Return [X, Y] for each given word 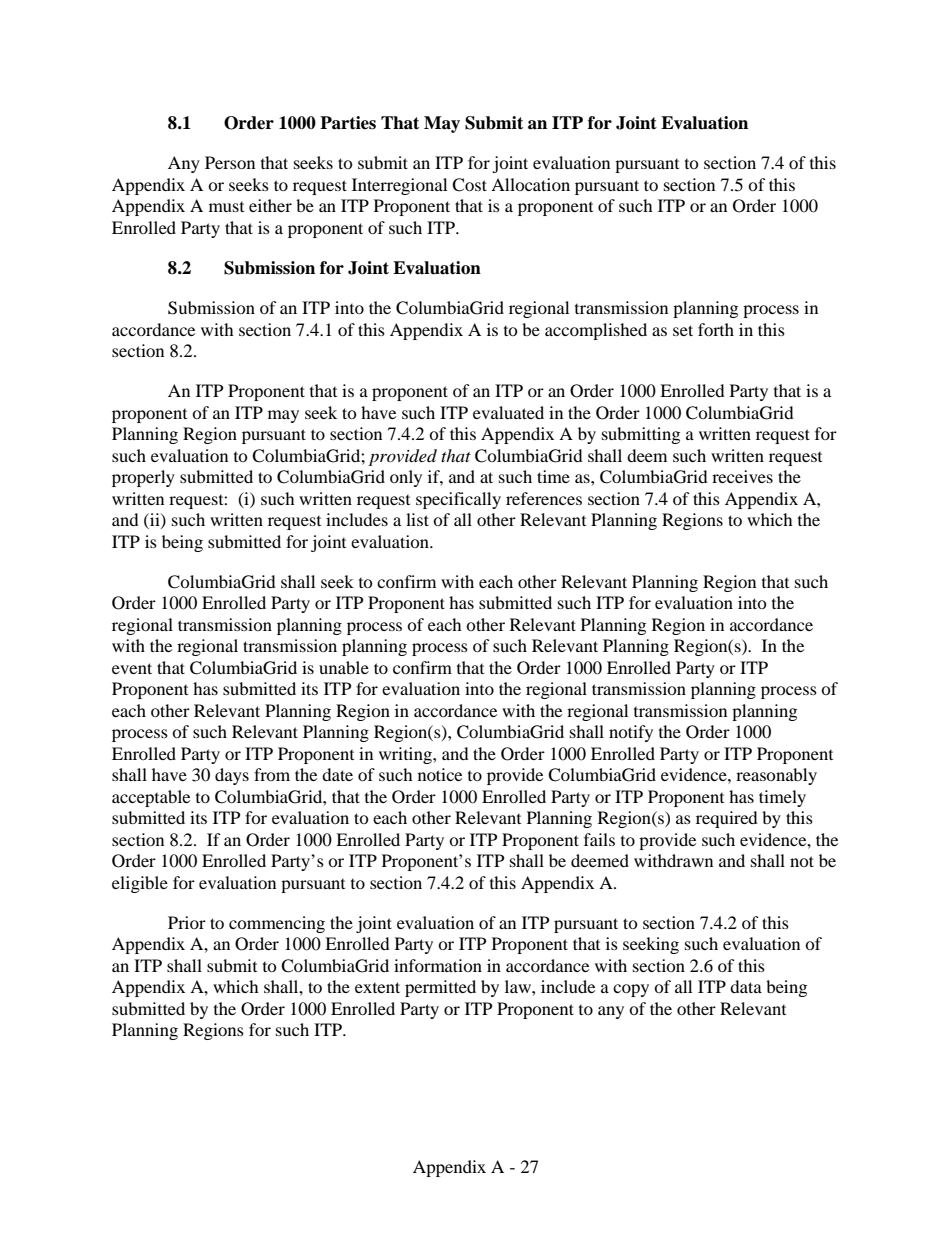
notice [440, 774]
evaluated [508, 412]
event [132, 668]
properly [143, 478]
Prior [187, 922]
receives [742, 476]
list [417, 519]
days [232, 776]
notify [631, 733]
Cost [469, 185]
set [683, 330]
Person [230, 162]
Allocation [530, 184]
